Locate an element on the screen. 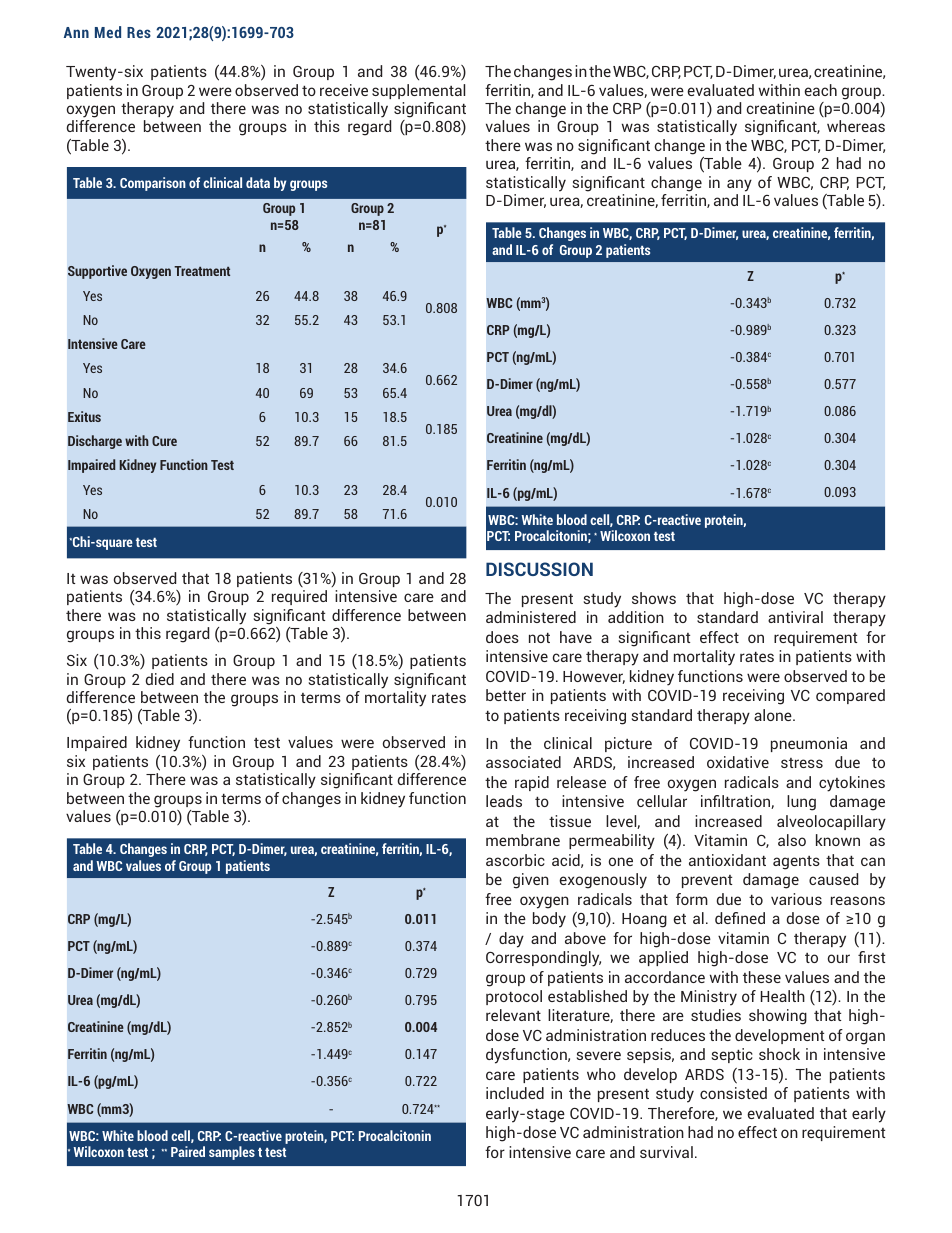  included is located at coordinates (515, 1093).
